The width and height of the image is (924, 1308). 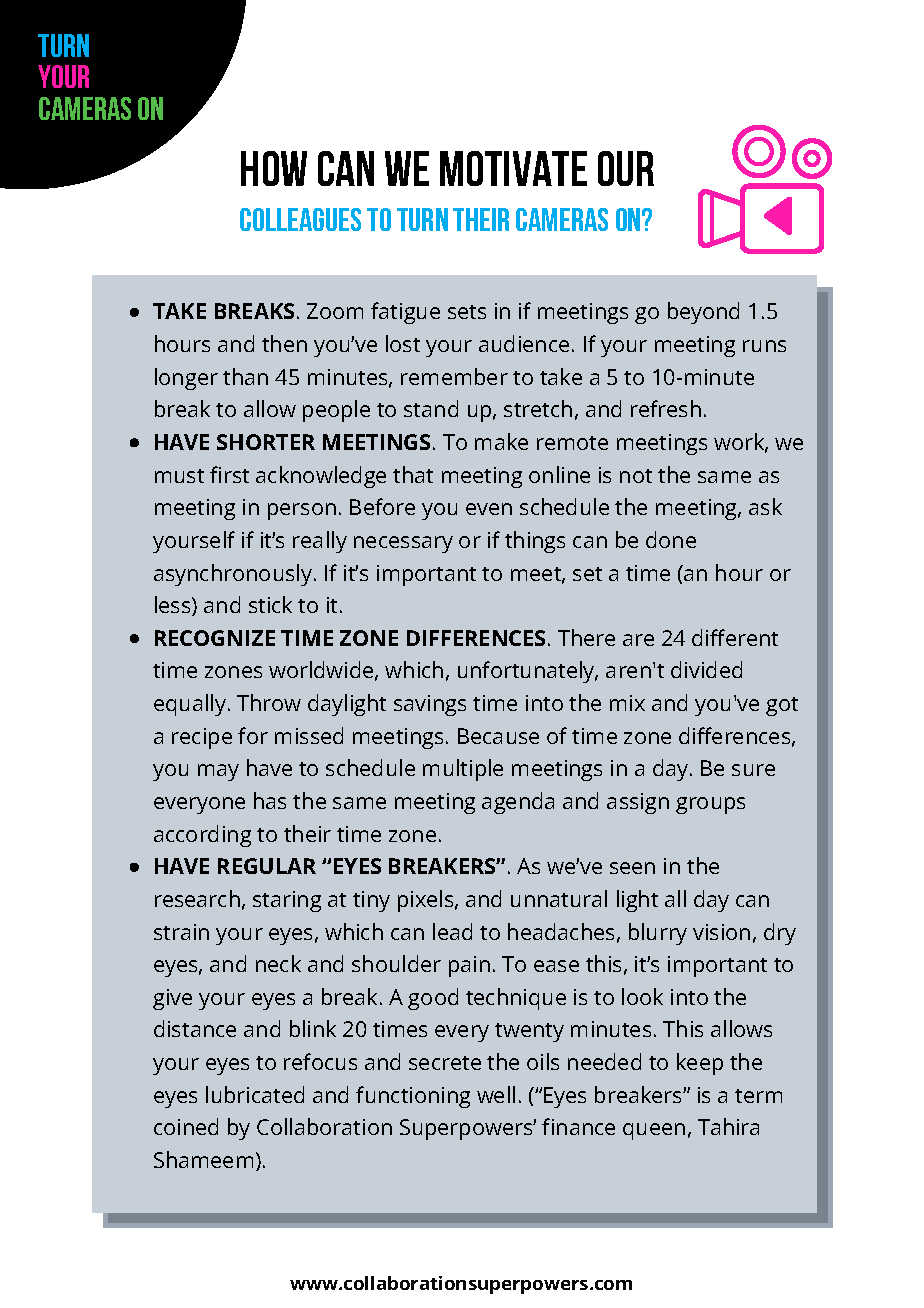 What do you see at coordinates (430, 705) in the image?
I see `savings` at bounding box center [430, 705].
